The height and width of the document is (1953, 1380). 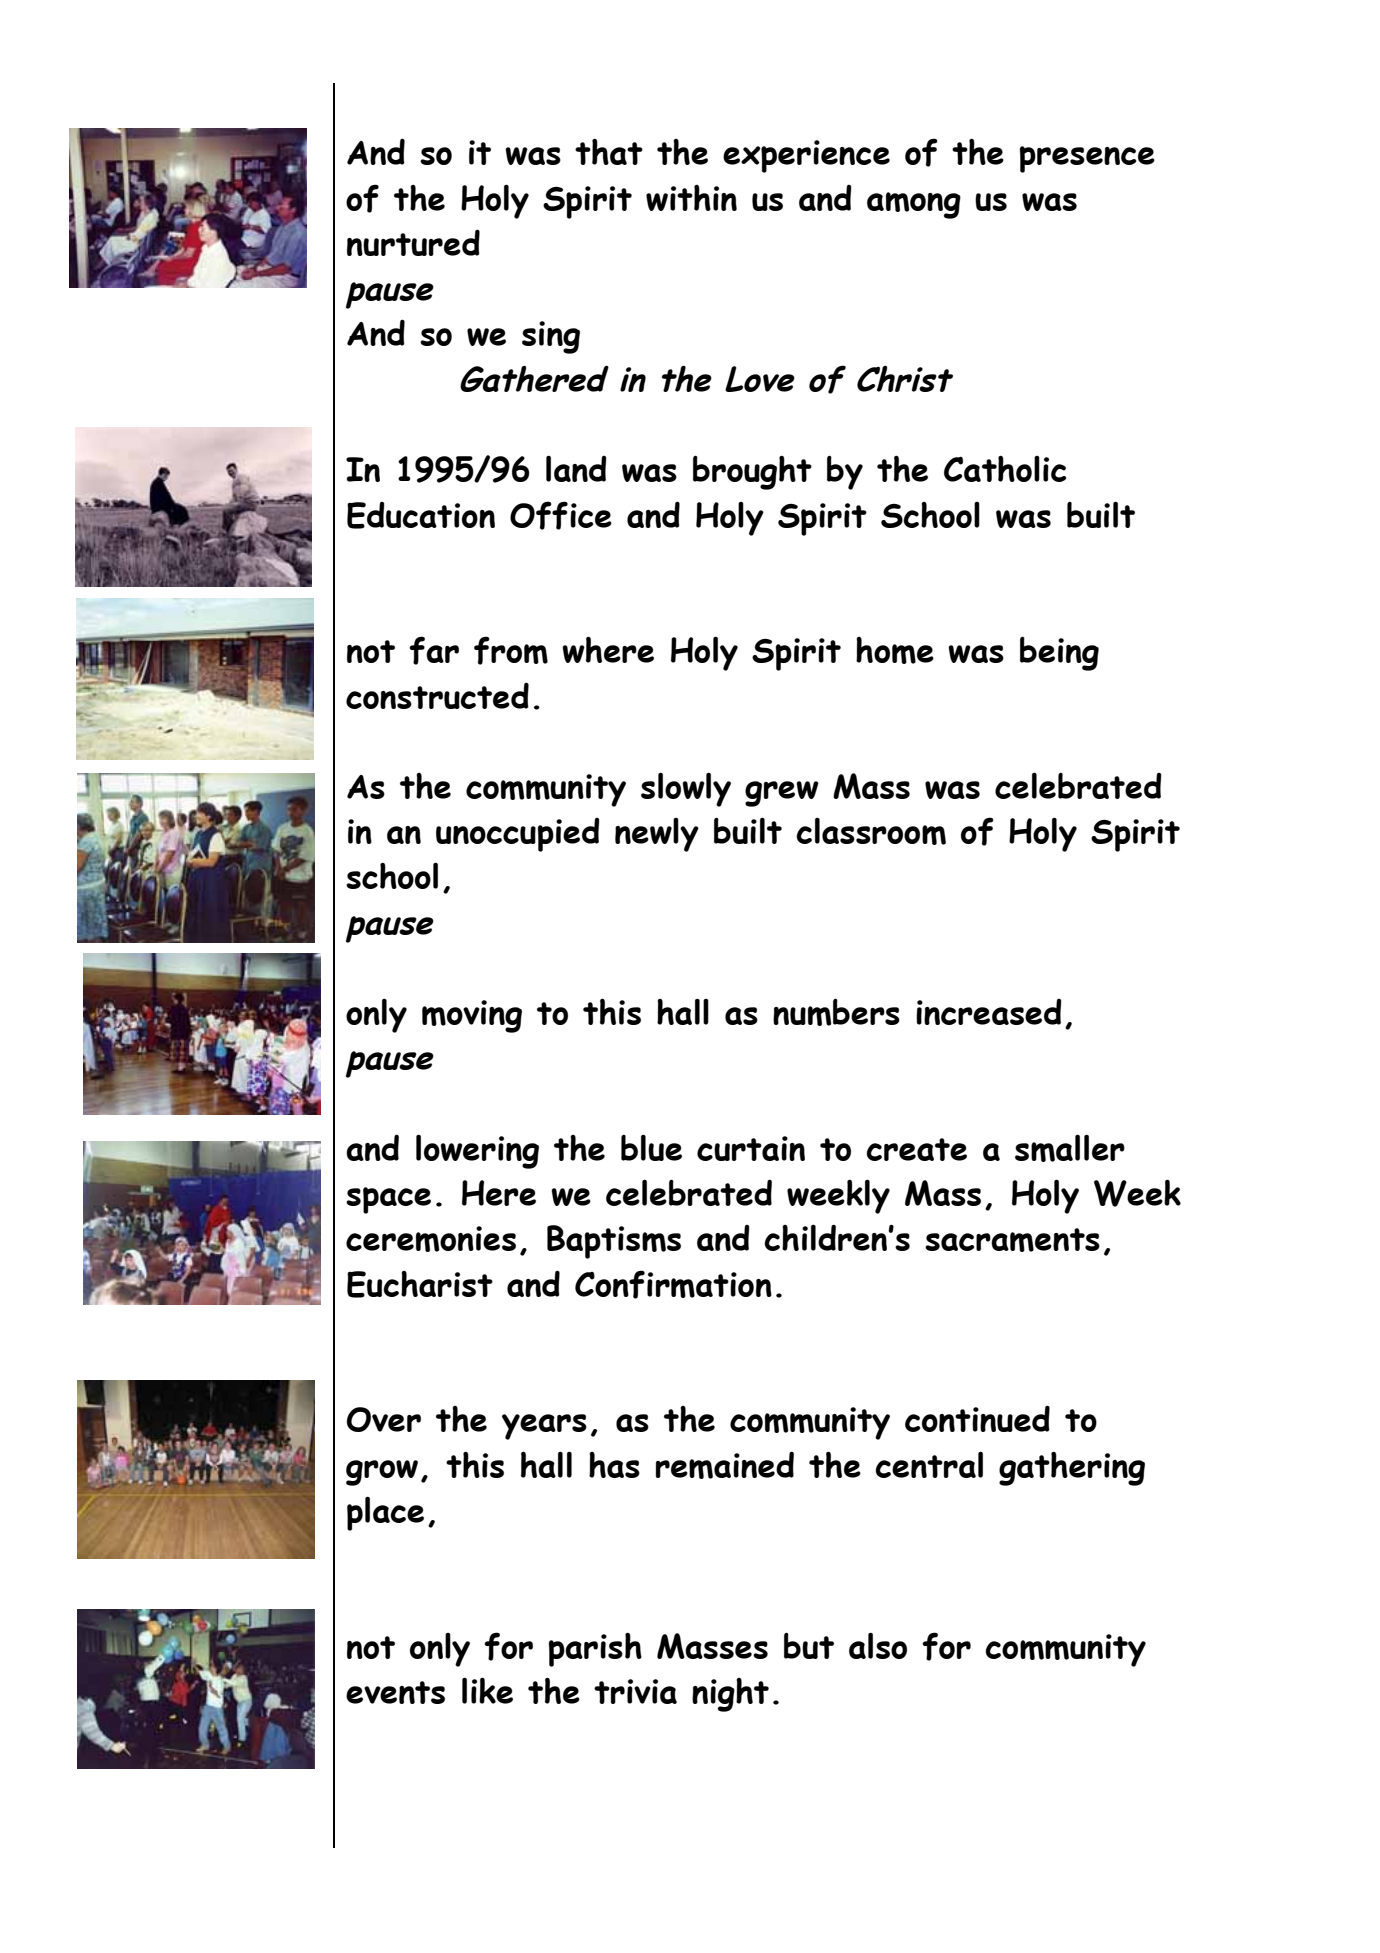 I want to click on newly, so click(x=657, y=835).
